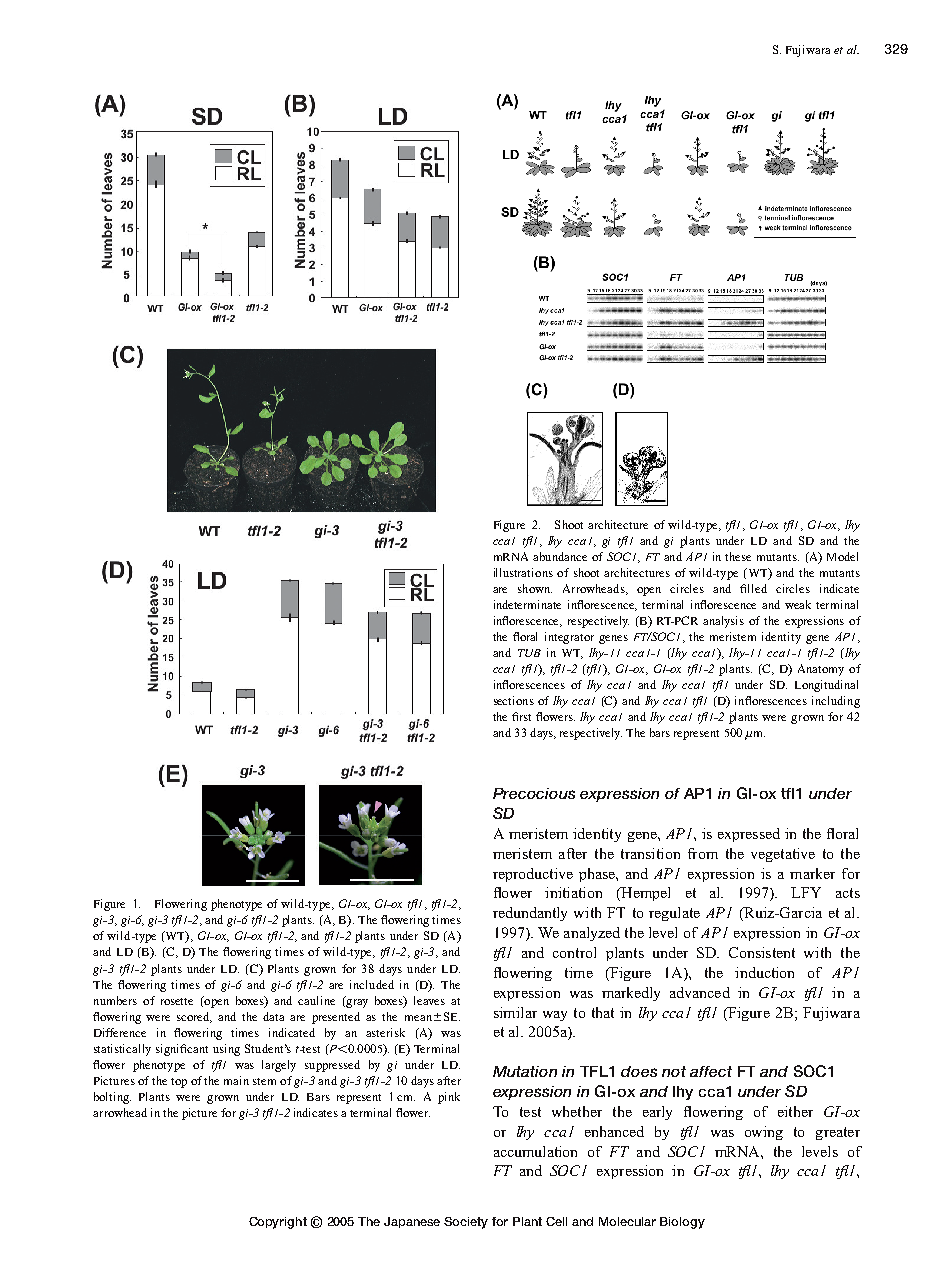 The height and width of the page is (1270, 952). What do you see at coordinates (534, 793) in the page?
I see `Precocious` at bounding box center [534, 793].
